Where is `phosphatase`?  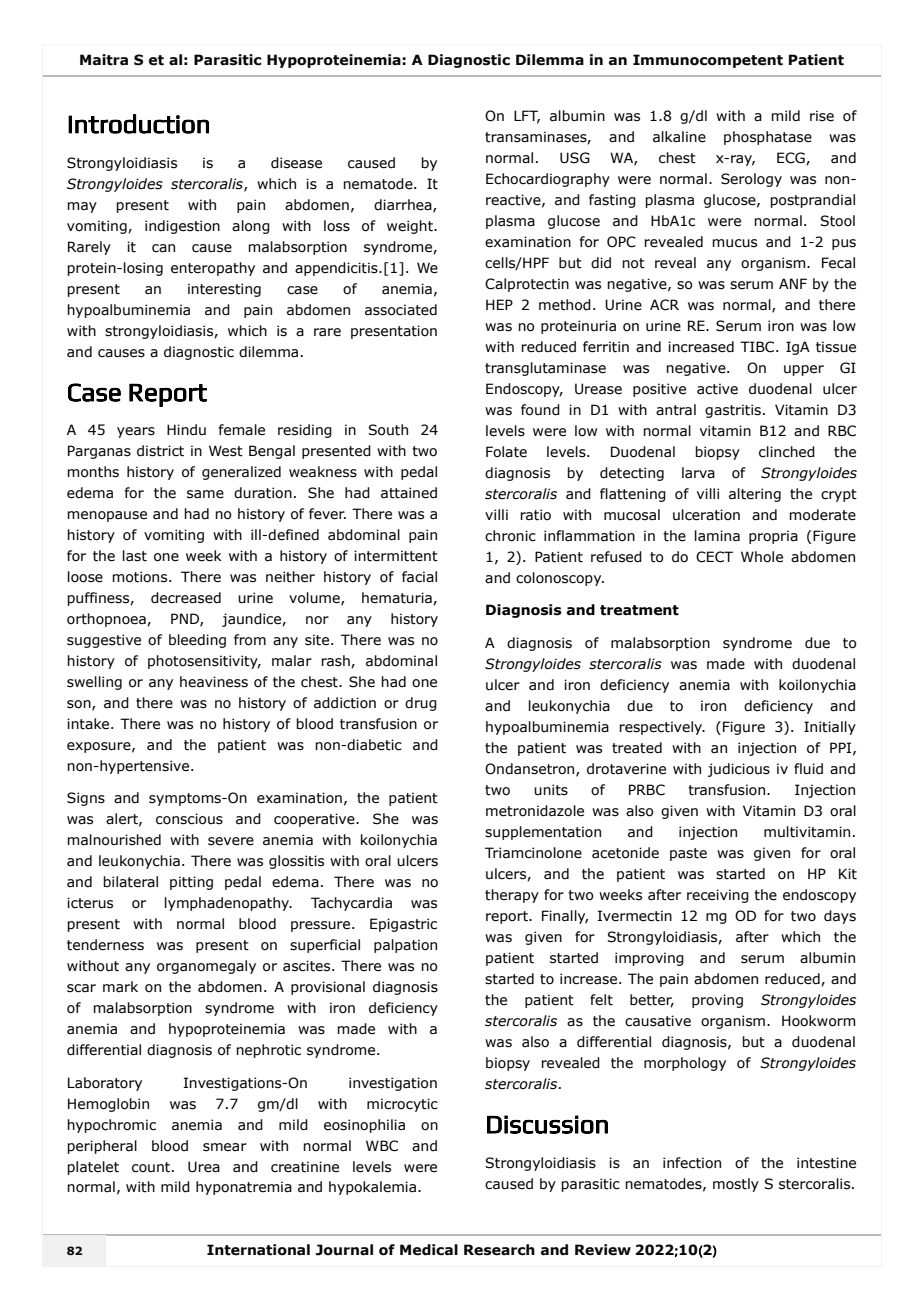
phosphatase is located at coordinates (768, 138).
